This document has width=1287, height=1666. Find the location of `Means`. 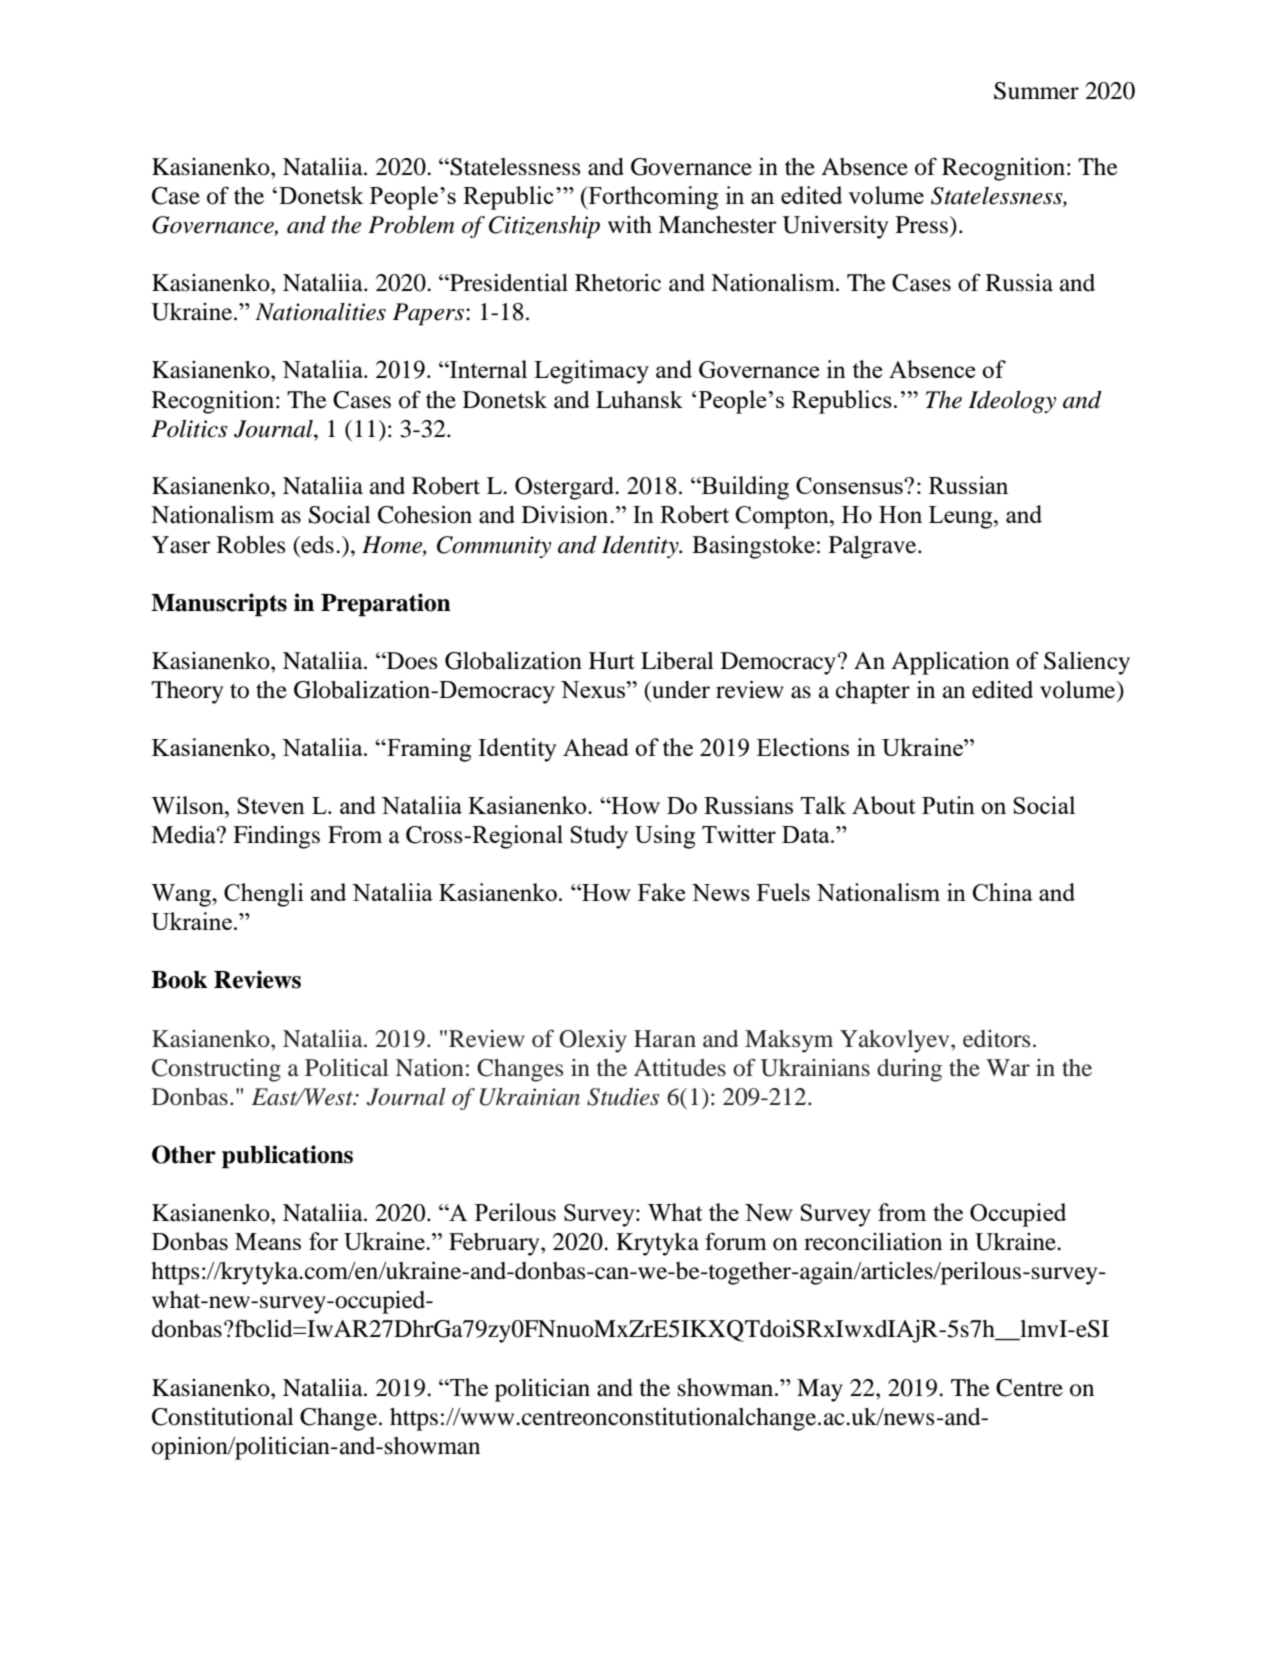

Means is located at coordinates (268, 1241).
